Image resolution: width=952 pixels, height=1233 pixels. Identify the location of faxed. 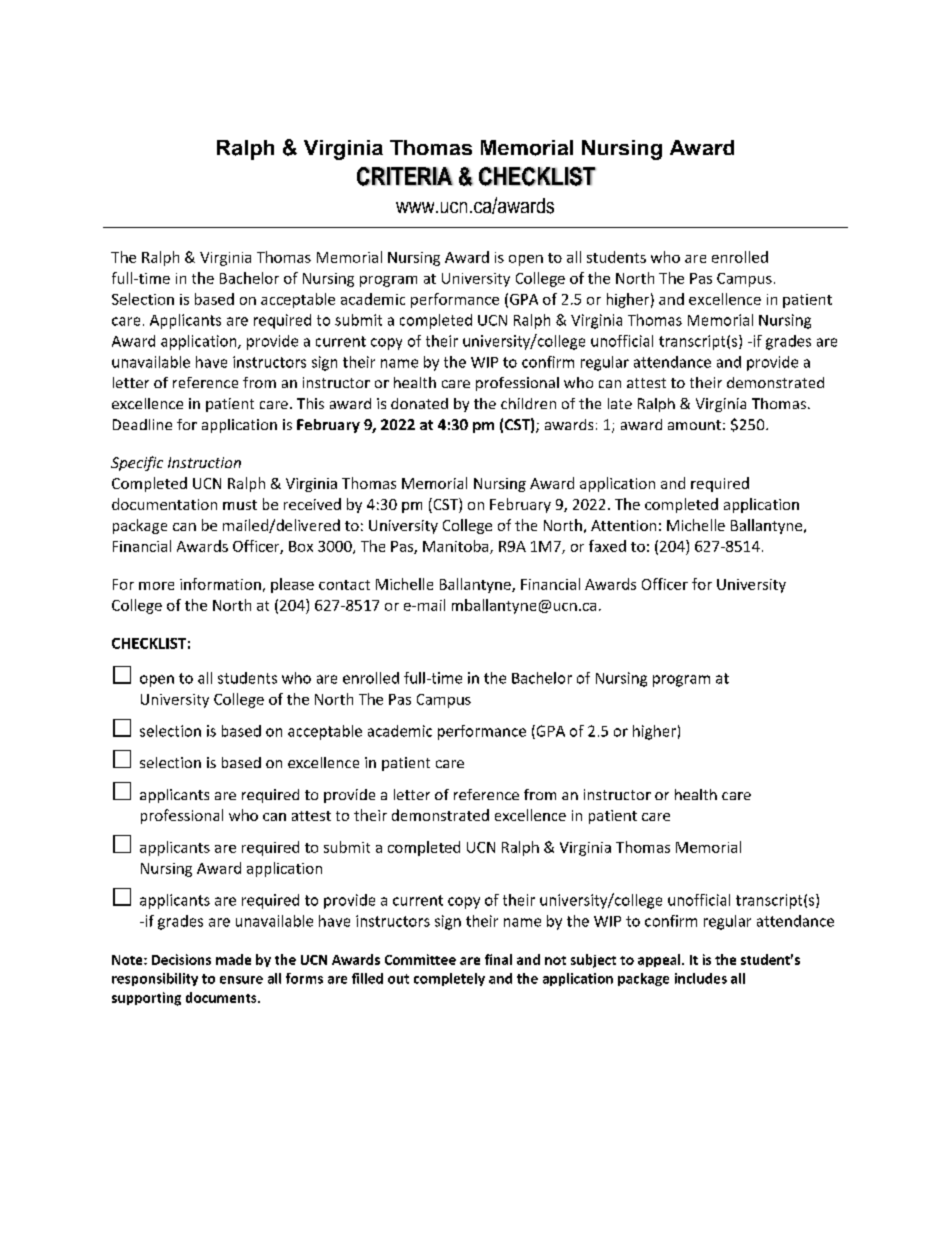
(607, 546).
